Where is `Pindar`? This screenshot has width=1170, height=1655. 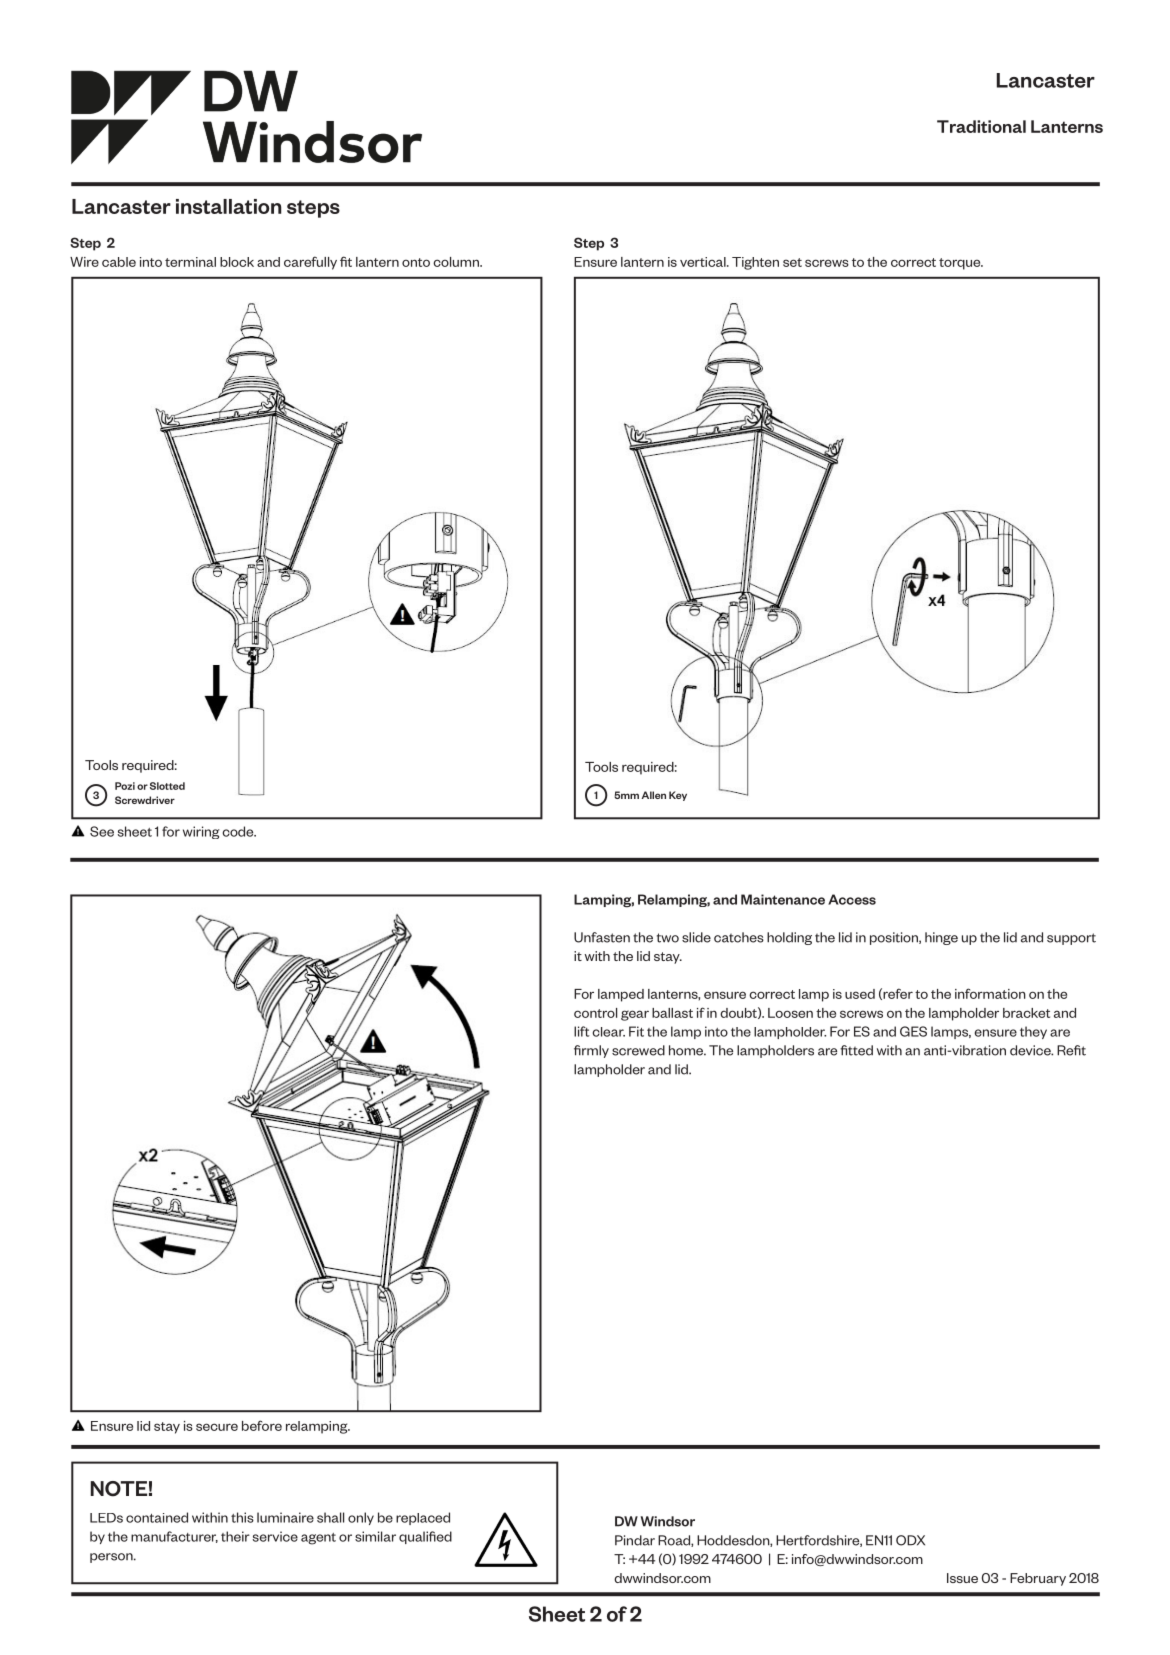 Pindar is located at coordinates (635, 1540).
